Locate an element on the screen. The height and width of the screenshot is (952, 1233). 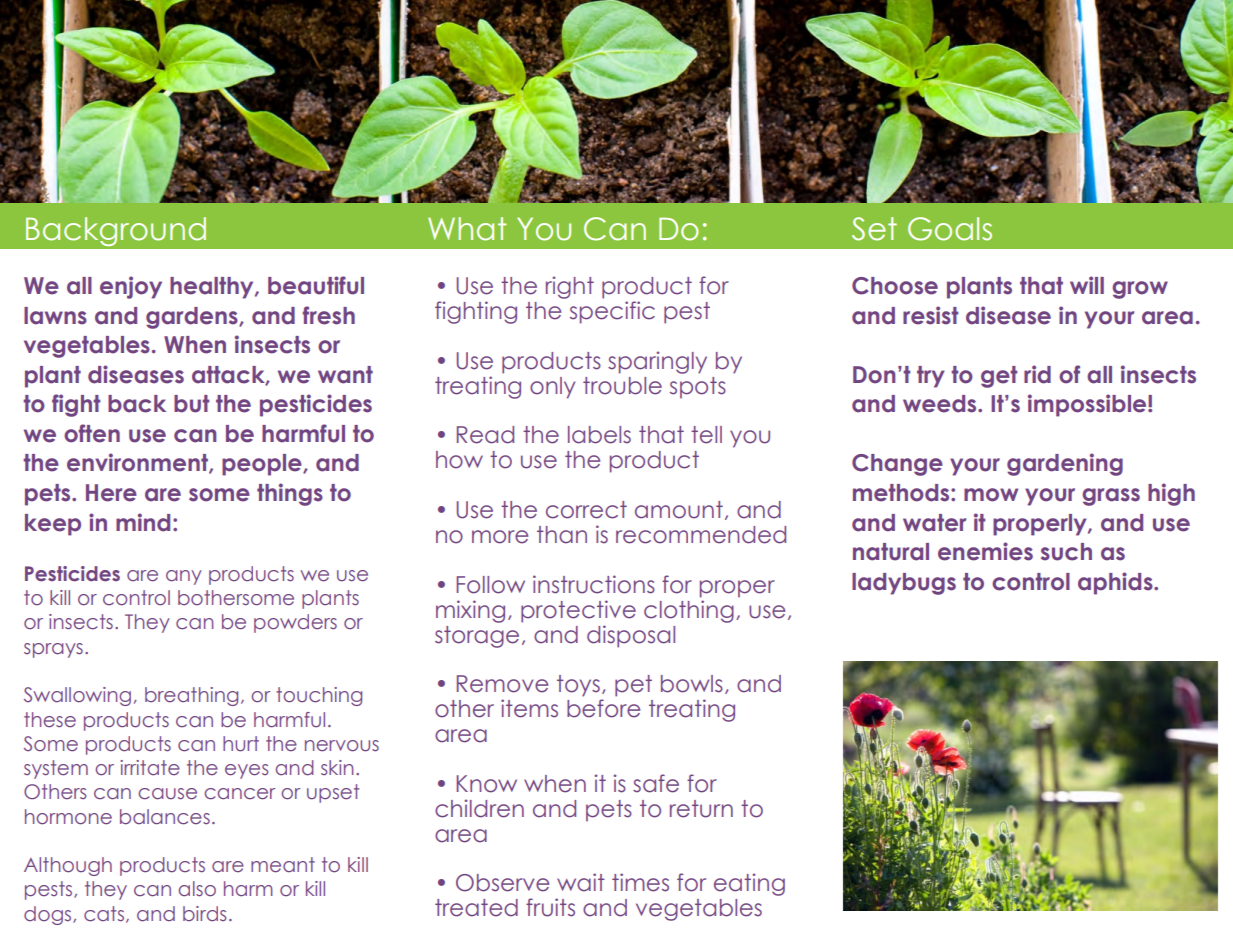
right is located at coordinates (570, 287).
